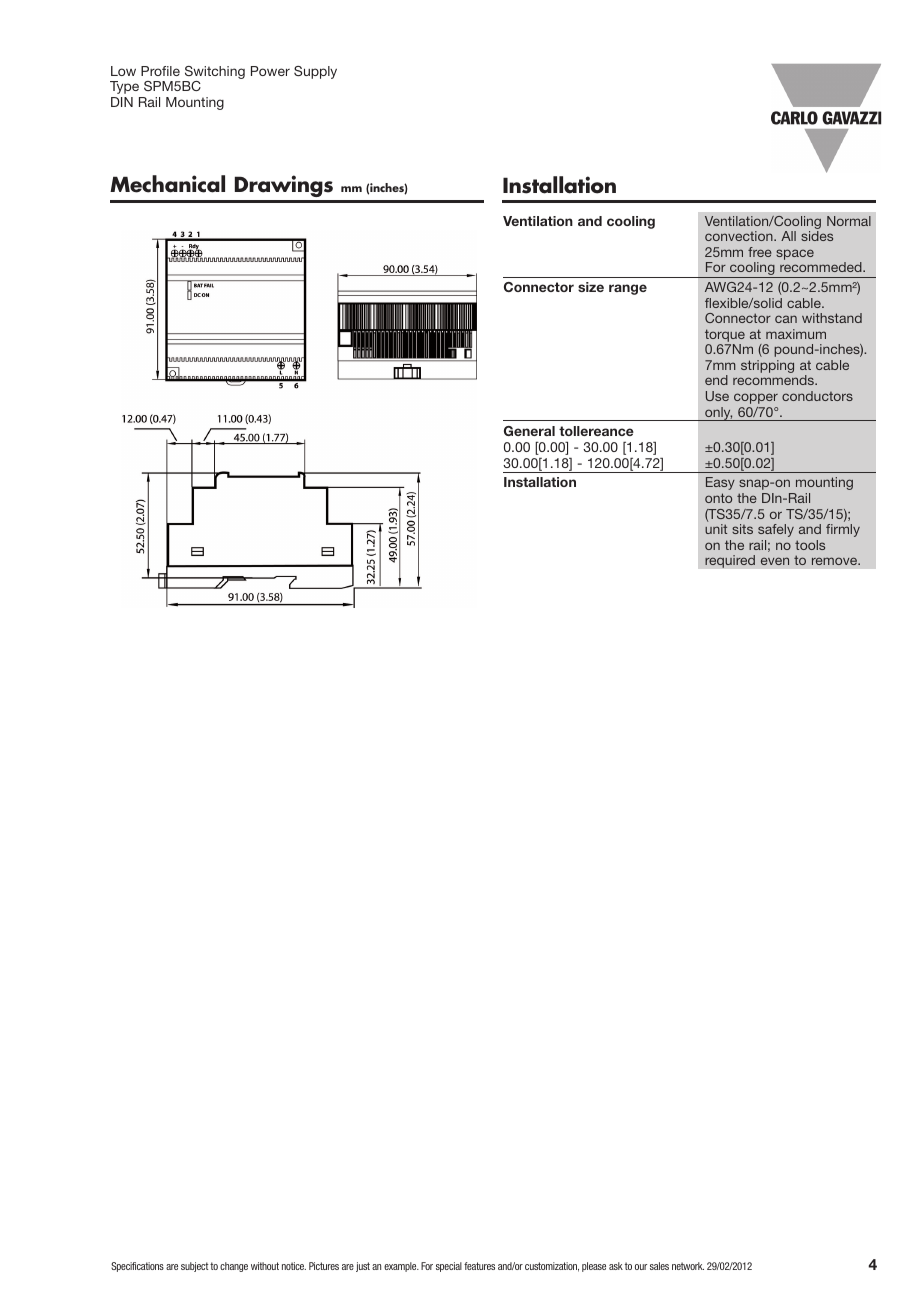 The width and height of the screenshot is (924, 1308). What do you see at coordinates (529, 431) in the screenshot?
I see `General` at bounding box center [529, 431].
